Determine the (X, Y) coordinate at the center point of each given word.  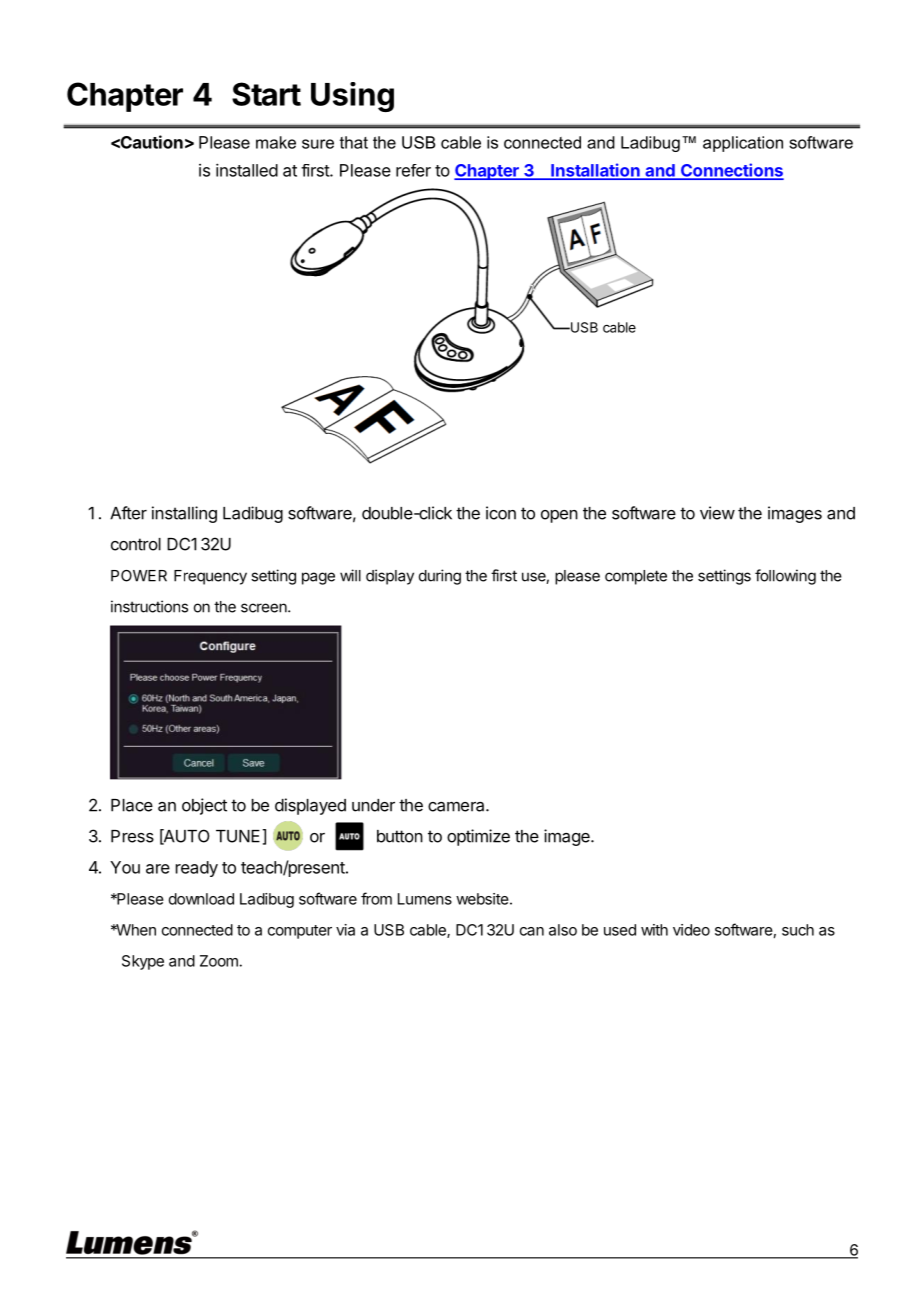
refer (413, 170)
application (743, 144)
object (204, 806)
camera (457, 806)
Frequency (210, 577)
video (691, 930)
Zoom (219, 961)
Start (266, 94)
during (440, 577)
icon (501, 513)
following (785, 577)
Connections (731, 171)
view (717, 513)
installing (184, 514)
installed (247, 170)
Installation (595, 171)
